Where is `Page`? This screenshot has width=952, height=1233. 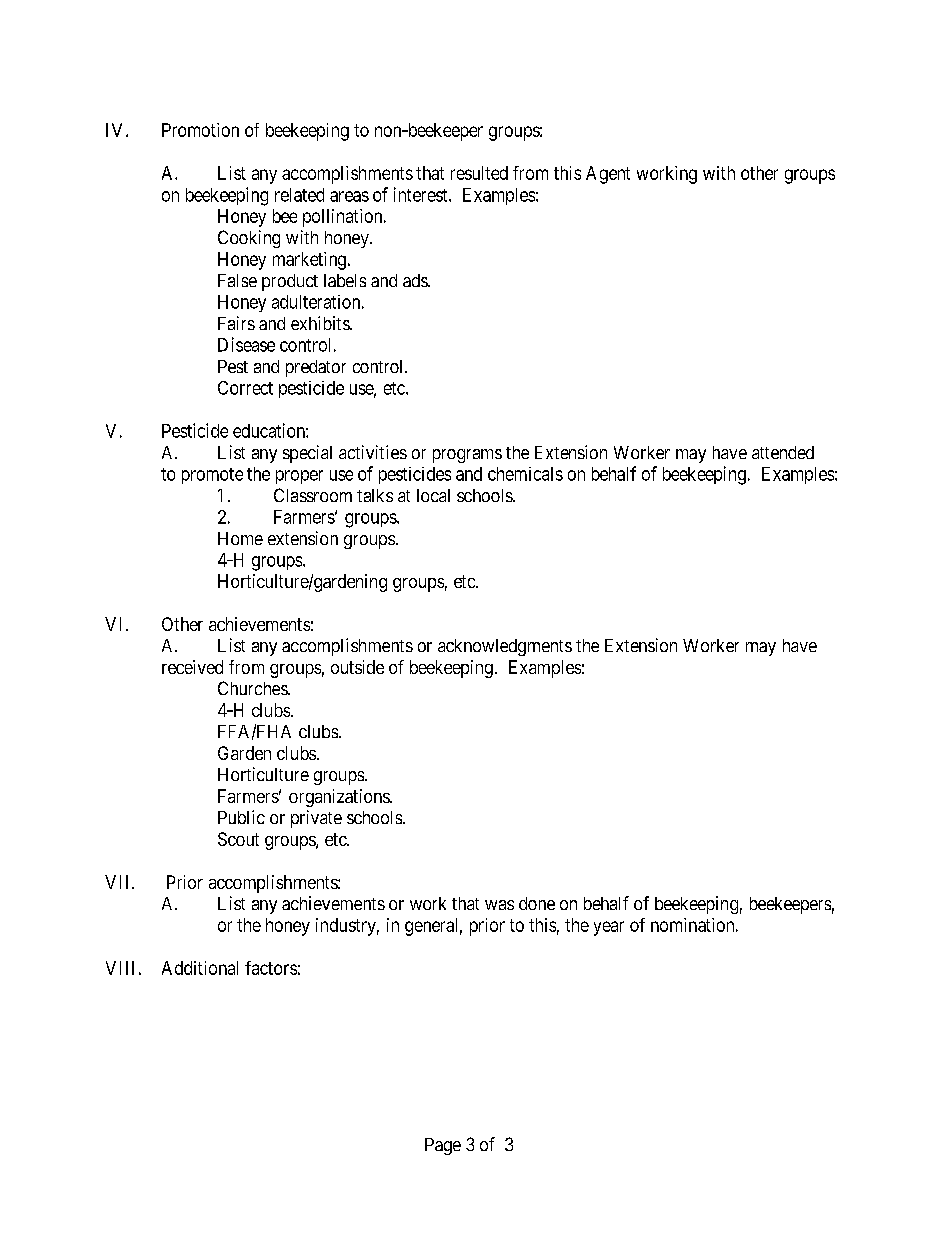 Page is located at coordinates (443, 1146).
